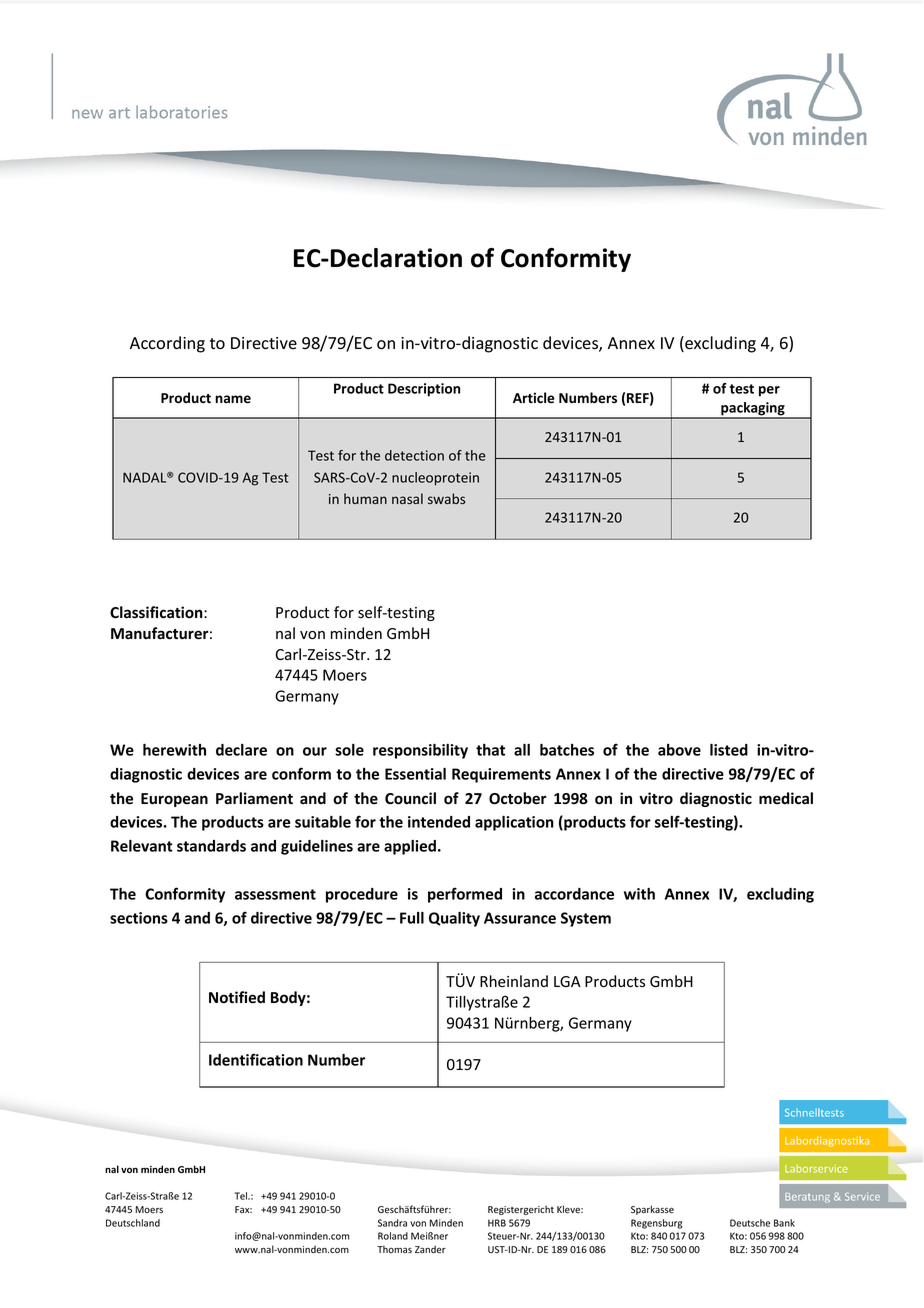 The width and height of the image is (924, 1308). What do you see at coordinates (133, 1223) in the image?
I see `Deutschland` at bounding box center [133, 1223].
